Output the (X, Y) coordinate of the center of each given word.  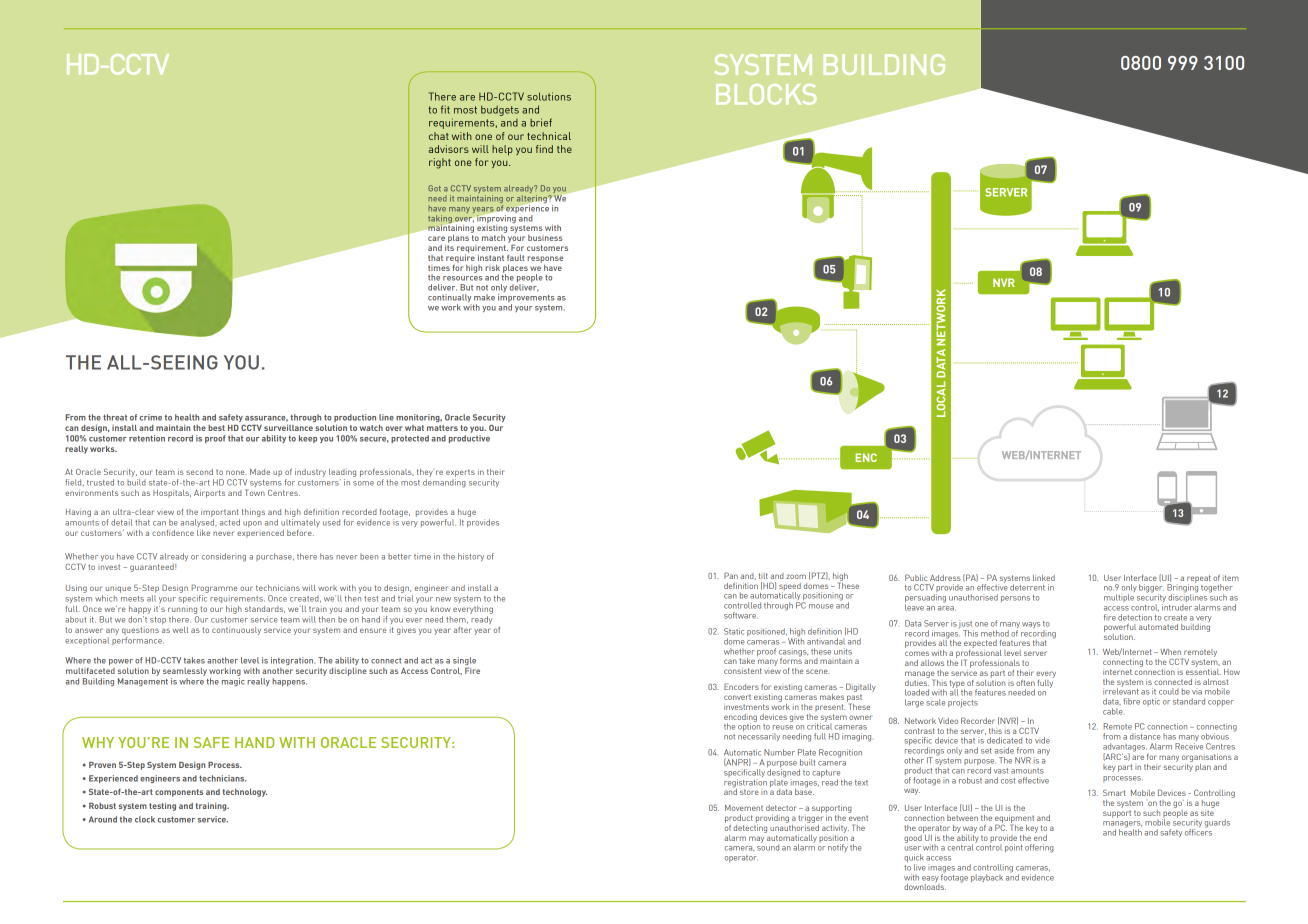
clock (145, 819)
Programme (214, 590)
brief (541, 122)
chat (439, 136)
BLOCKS (766, 94)
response (545, 259)
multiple (1119, 598)
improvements (526, 299)
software (741, 615)
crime (151, 417)
